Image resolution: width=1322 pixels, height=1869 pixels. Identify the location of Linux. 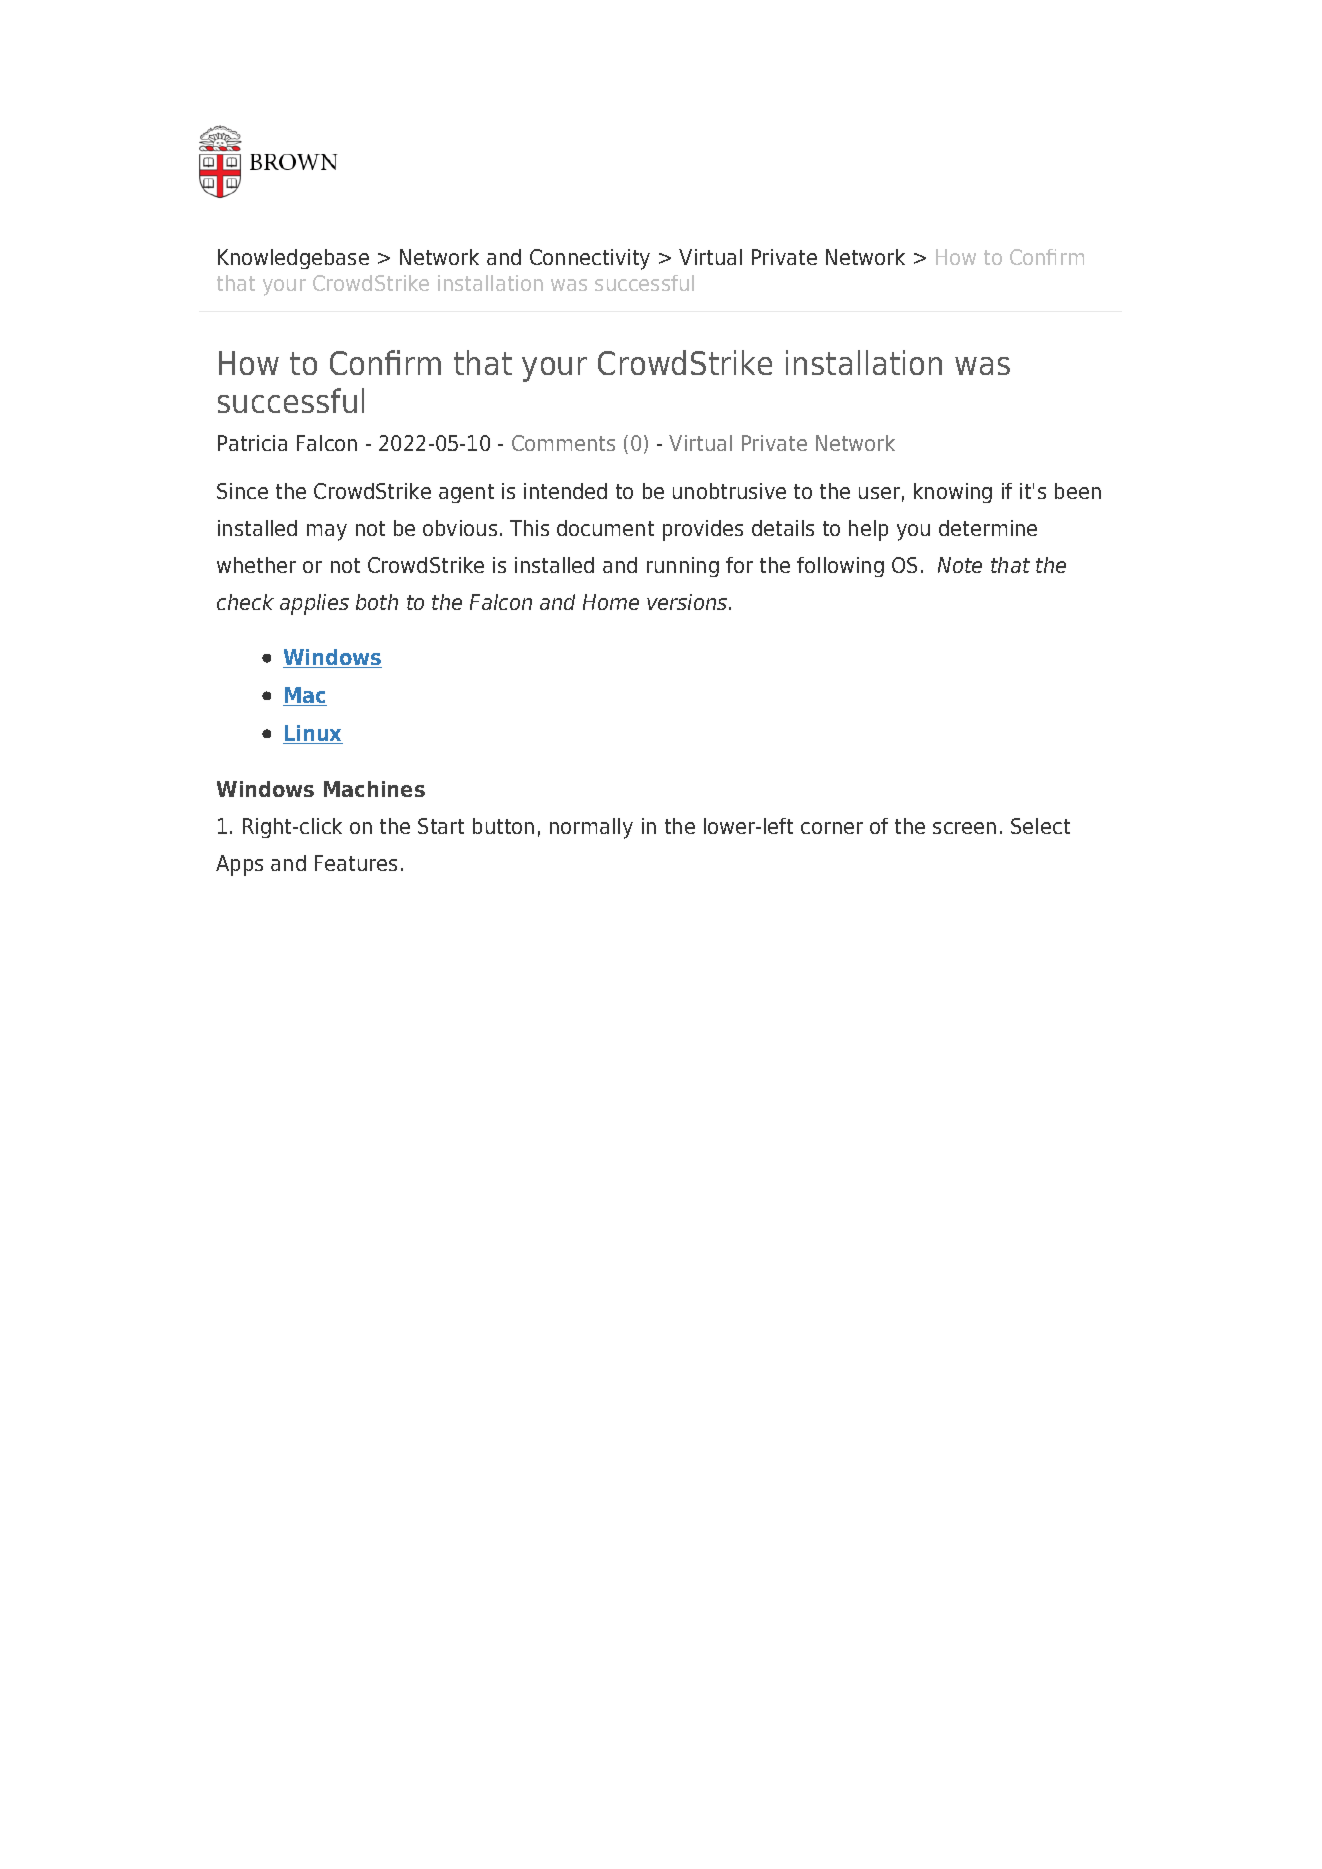
(313, 734).
